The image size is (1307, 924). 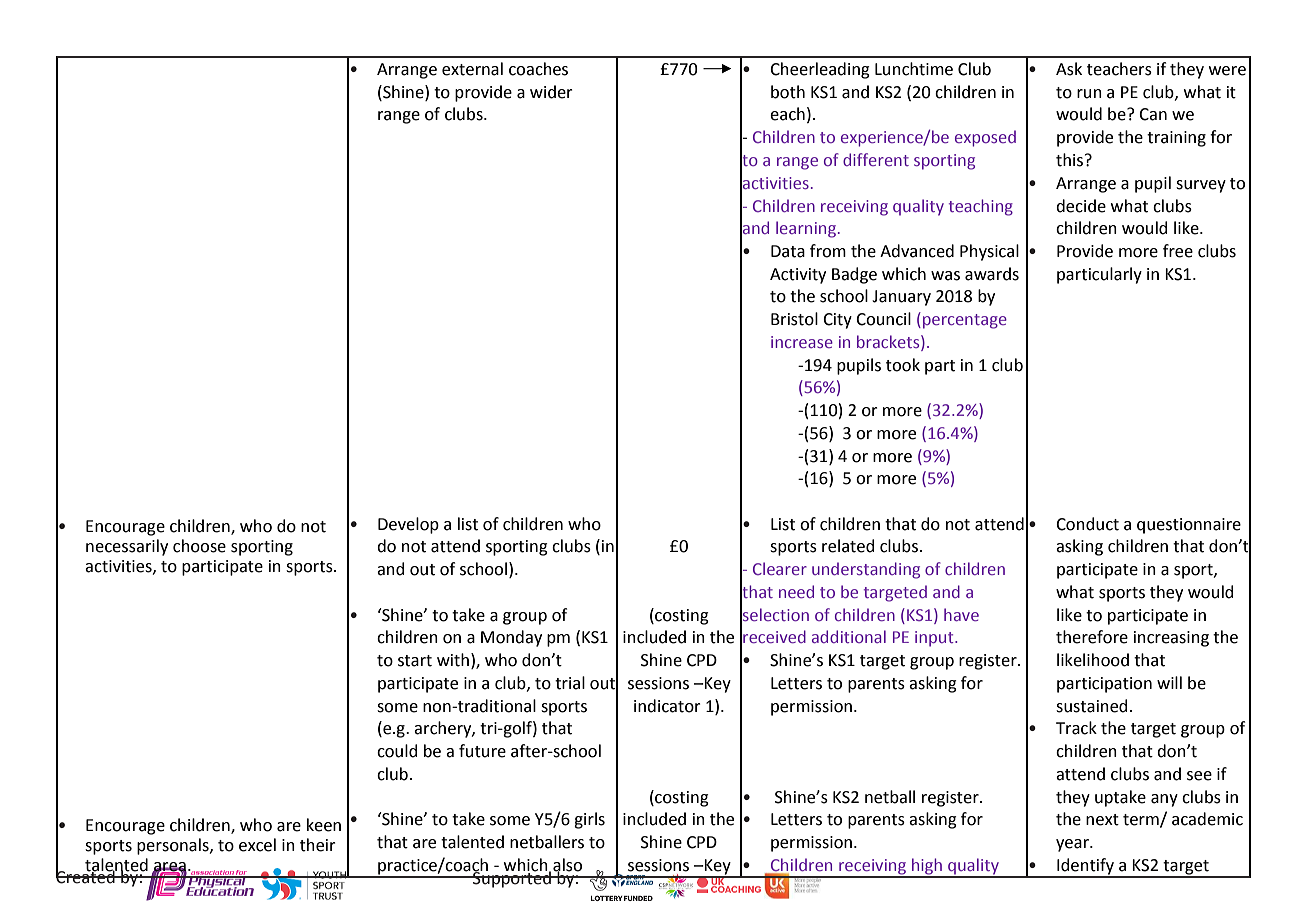 I want to click on therefore, so click(x=1092, y=637).
